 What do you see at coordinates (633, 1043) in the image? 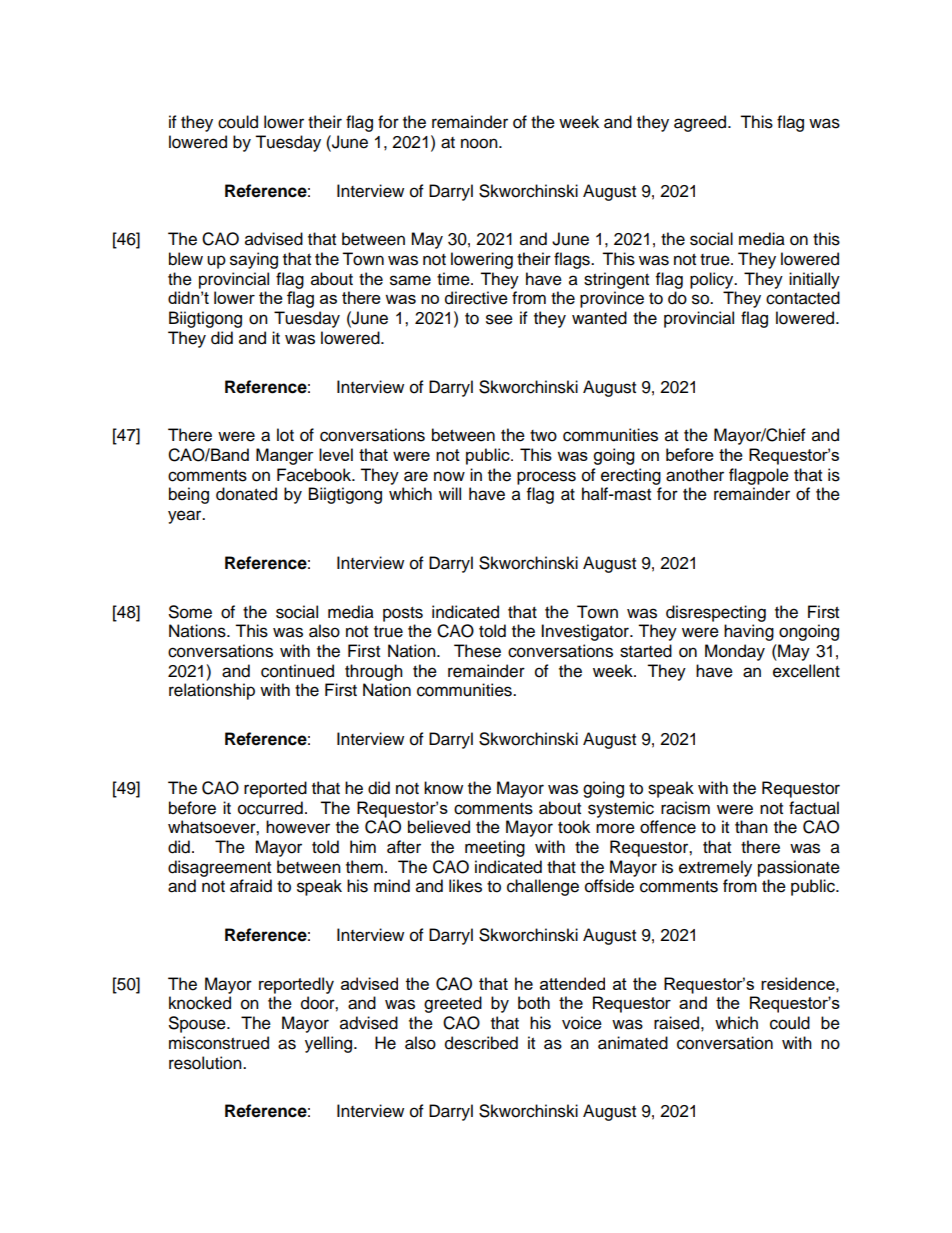
I see `animated` at bounding box center [633, 1043].
